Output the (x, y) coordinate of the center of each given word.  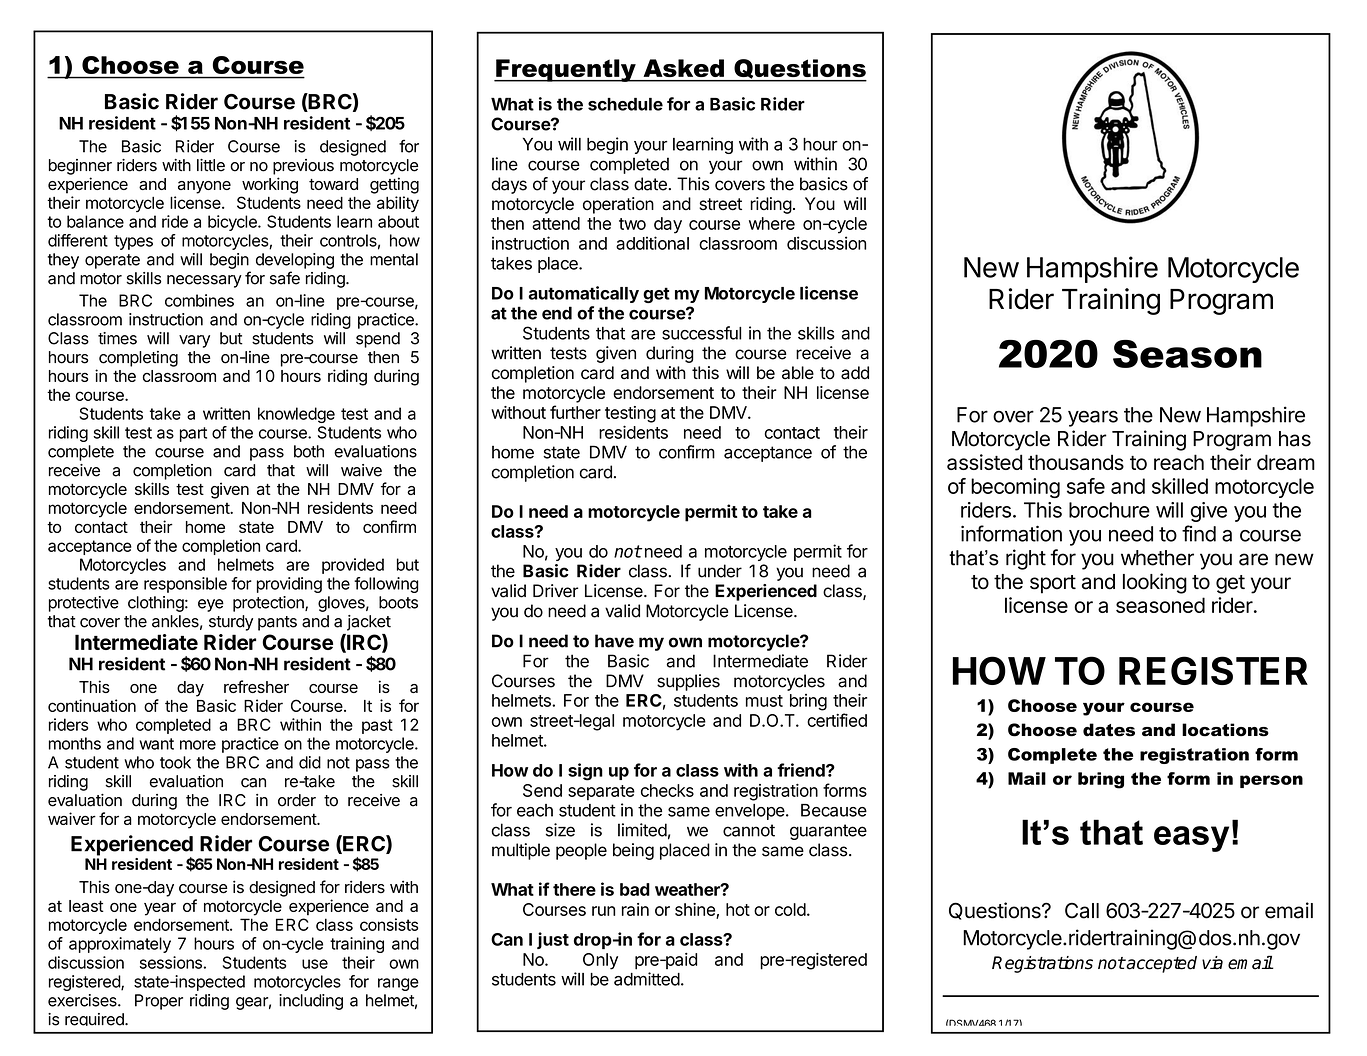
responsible (185, 585)
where (772, 223)
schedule (625, 104)
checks (667, 790)
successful (701, 333)
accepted (1161, 964)
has (1295, 439)
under (720, 571)
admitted (647, 979)
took (175, 762)
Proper (159, 1002)
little (211, 165)
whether (1157, 558)
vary (194, 341)
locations (1225, 730)
